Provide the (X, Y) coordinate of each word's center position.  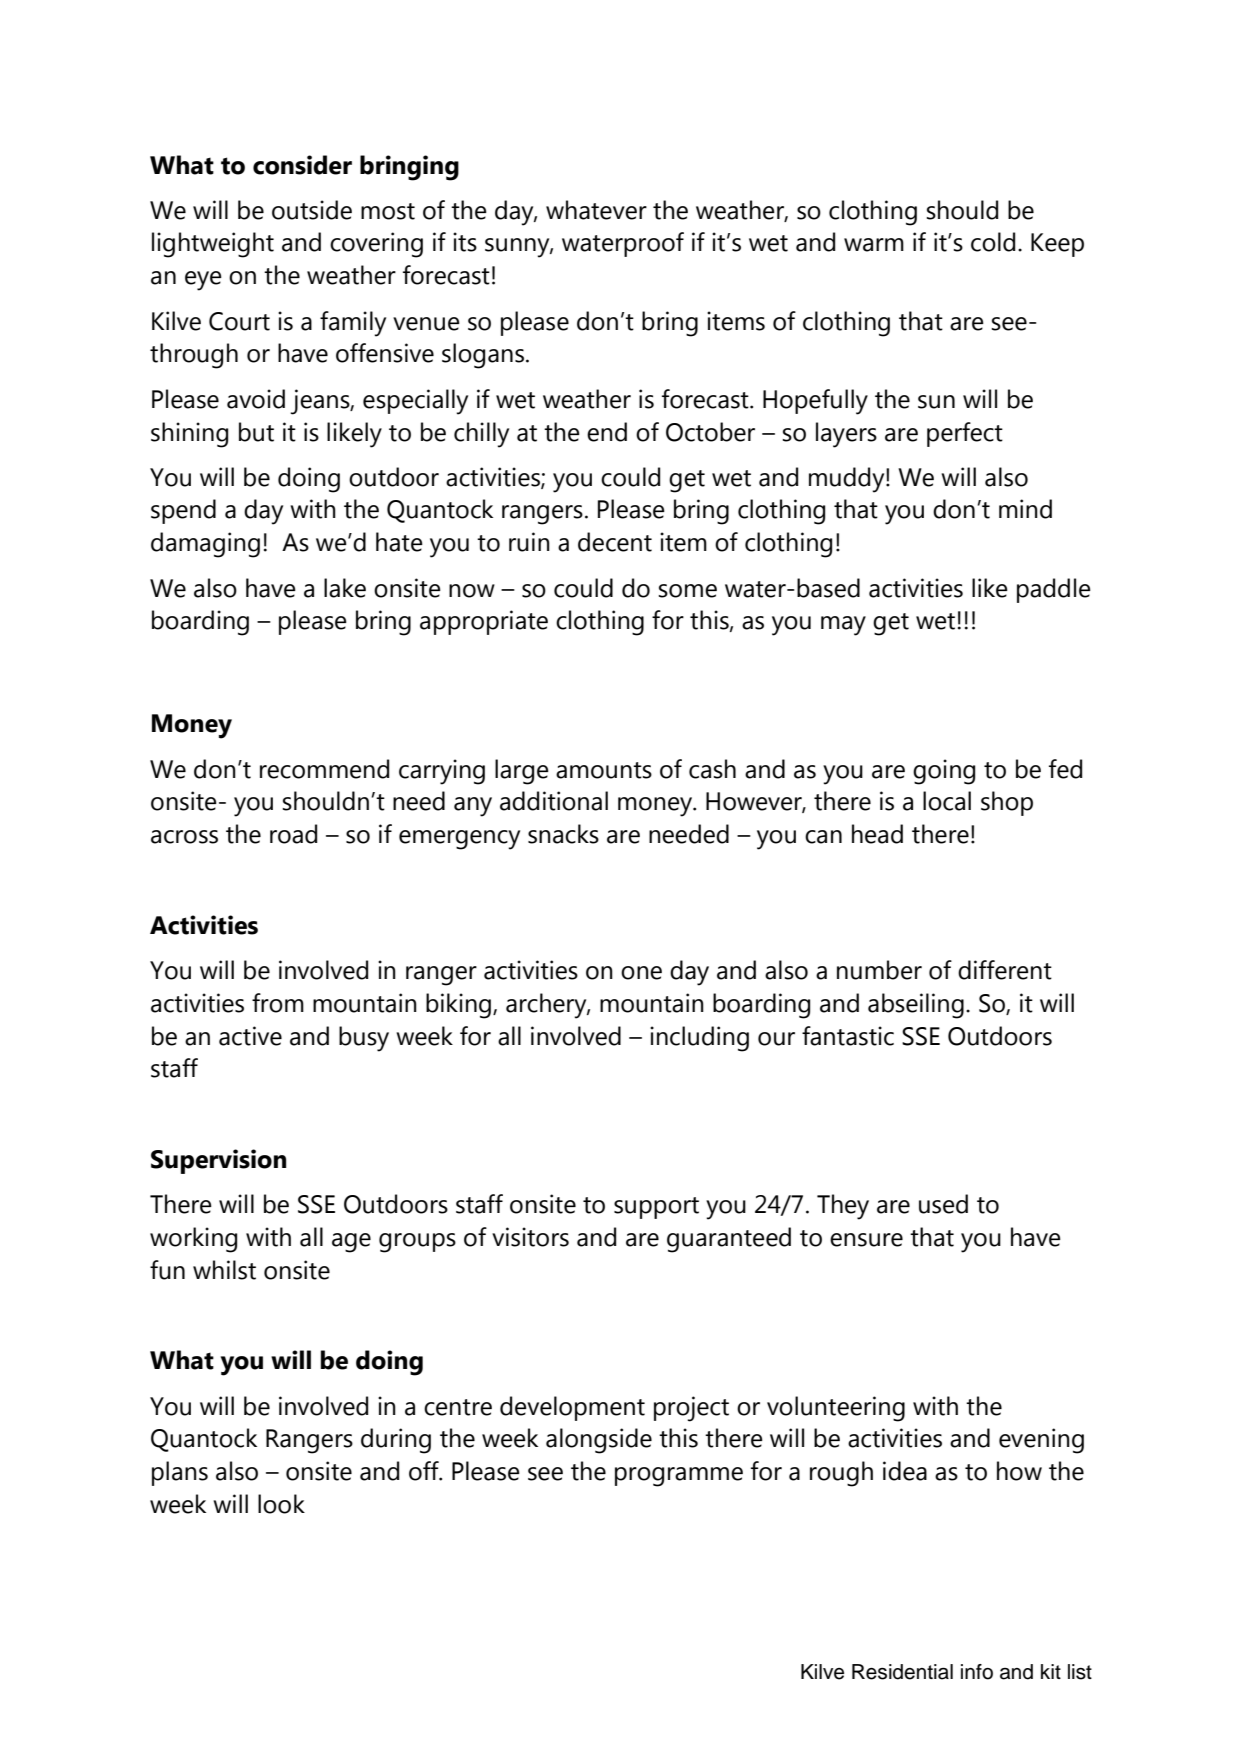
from (278, 1003)
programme (679, 1477)
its (465, 242)
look (281, 1504)
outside (312, 210)
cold (993, 242)
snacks (563, 834)
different (1005, 970)
